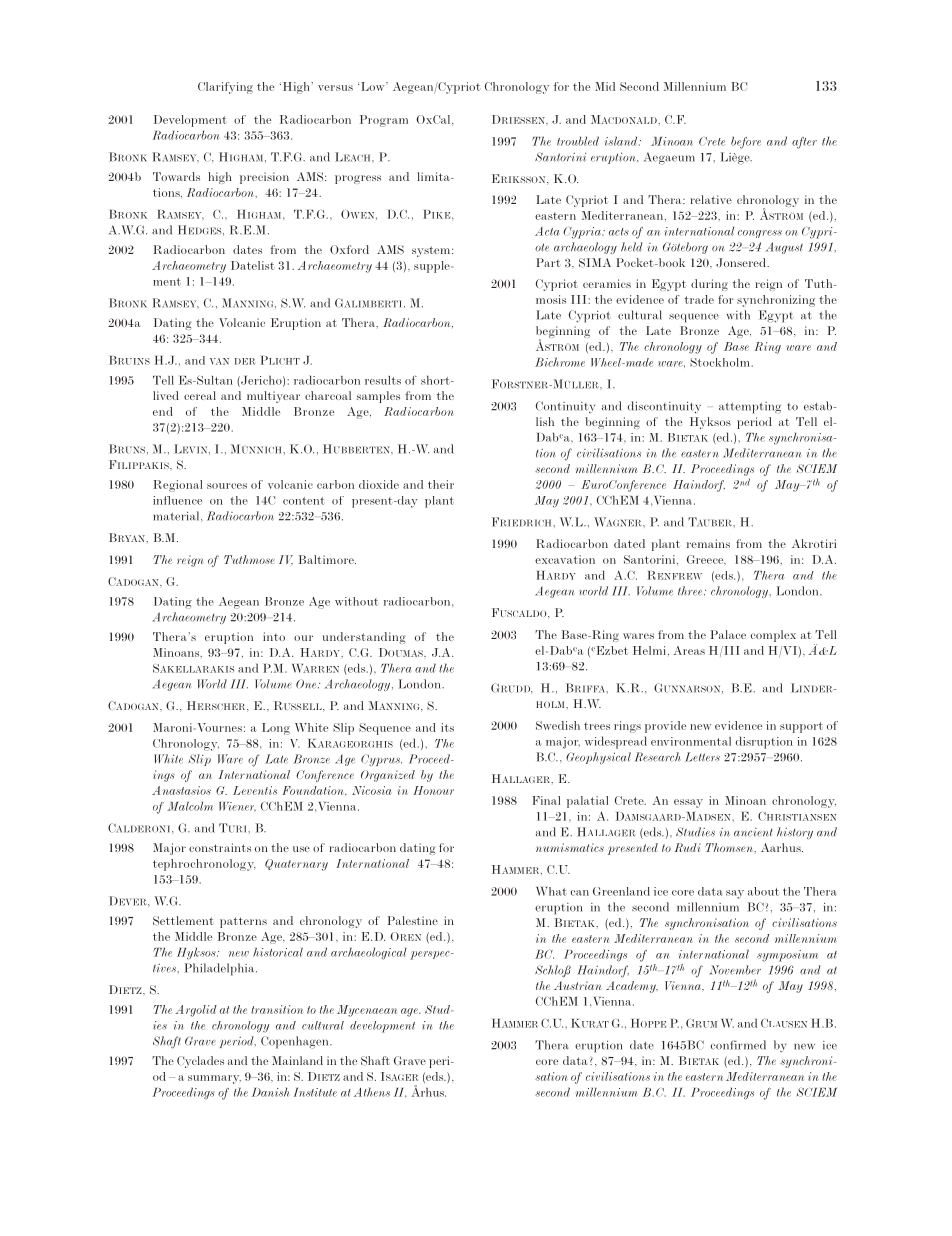 Image resolution: width=952 pixels, height=1236 pixels. I want to click on Wiener, so click(237, 806).
